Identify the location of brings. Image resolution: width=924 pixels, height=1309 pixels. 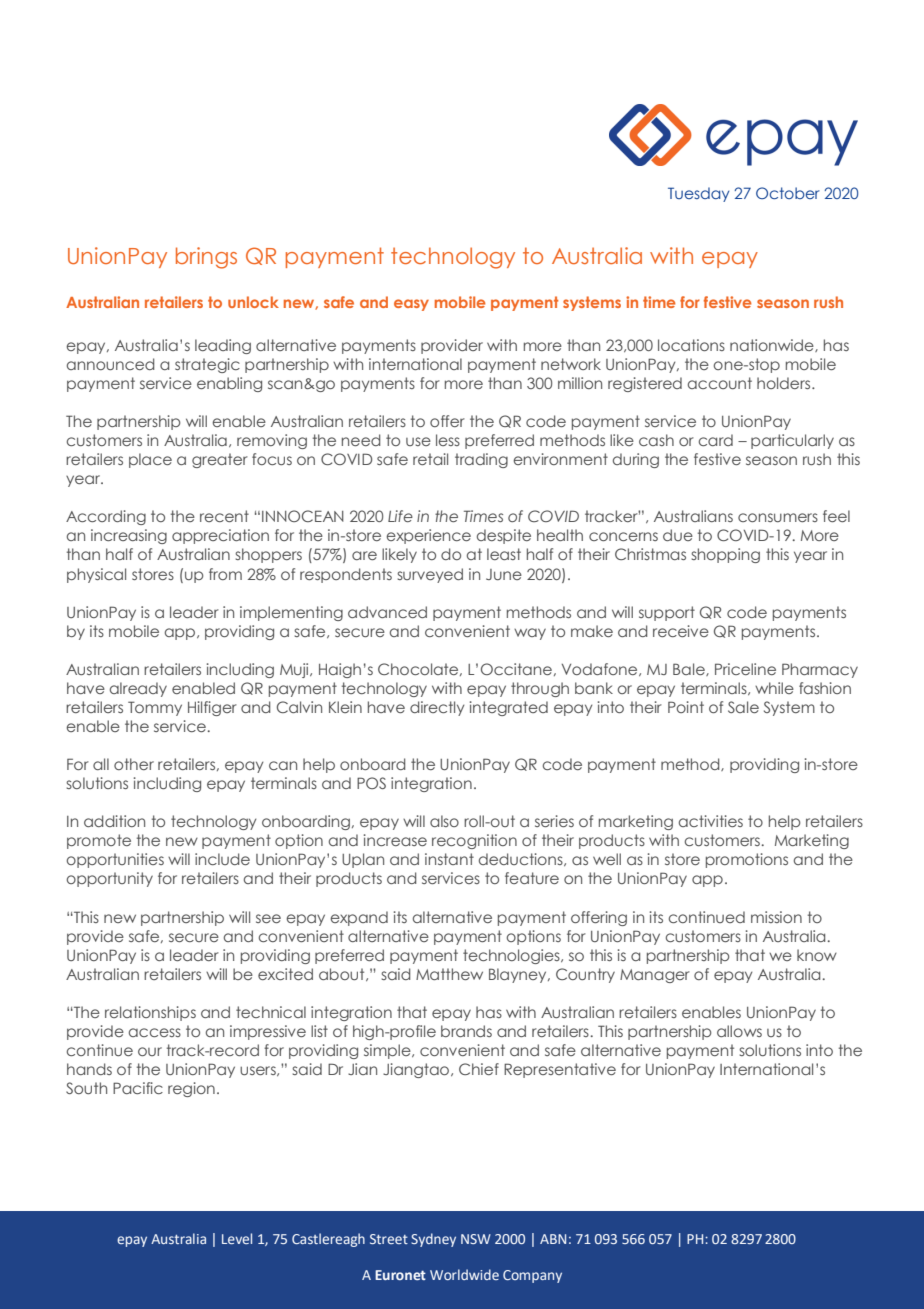
(206, 258).
